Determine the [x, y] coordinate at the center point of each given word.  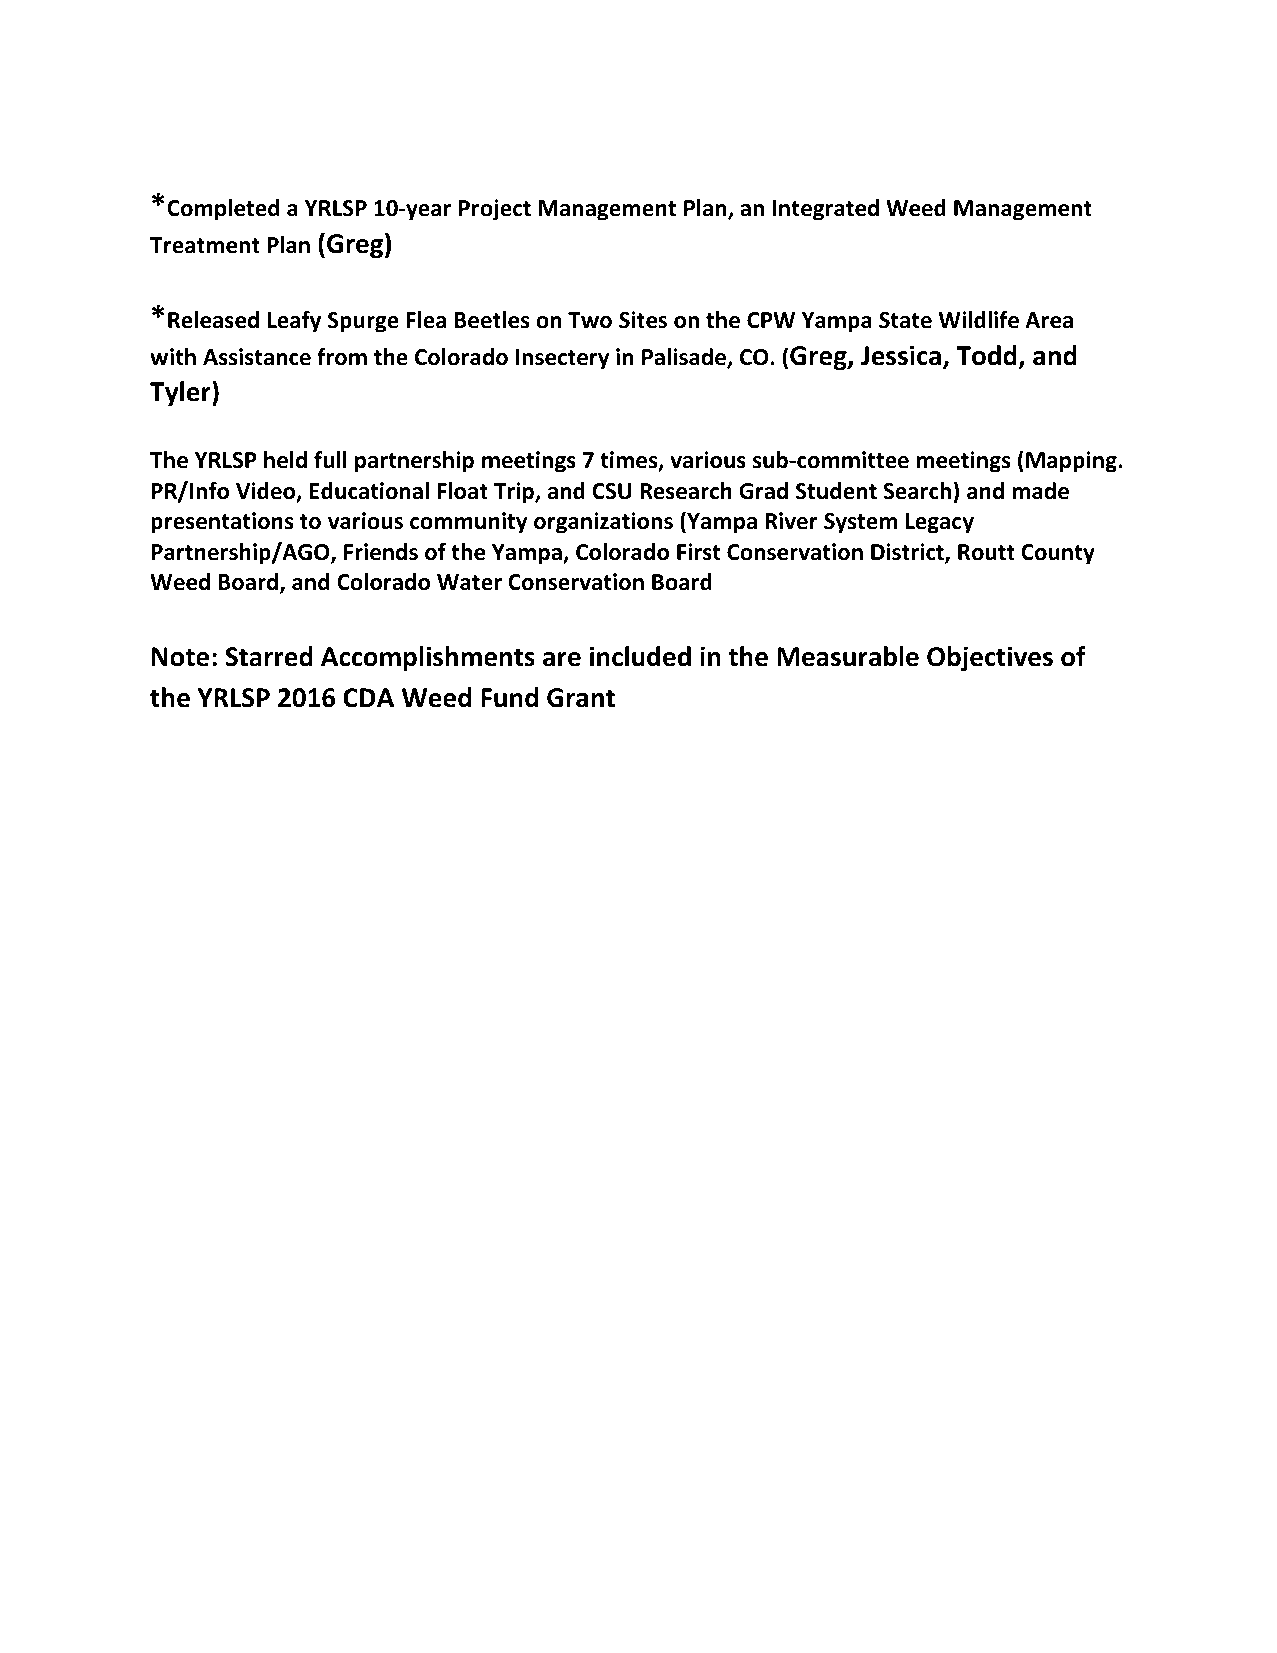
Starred [269, 656]
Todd [986, 355]
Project [495, 210]
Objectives [990, 659]
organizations [603, 523]
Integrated [825, 210]
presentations [222, 523]
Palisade [685, 358]
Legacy [940, 523]
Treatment [205, 245]
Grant [581, 698]
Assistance [257, 357]
